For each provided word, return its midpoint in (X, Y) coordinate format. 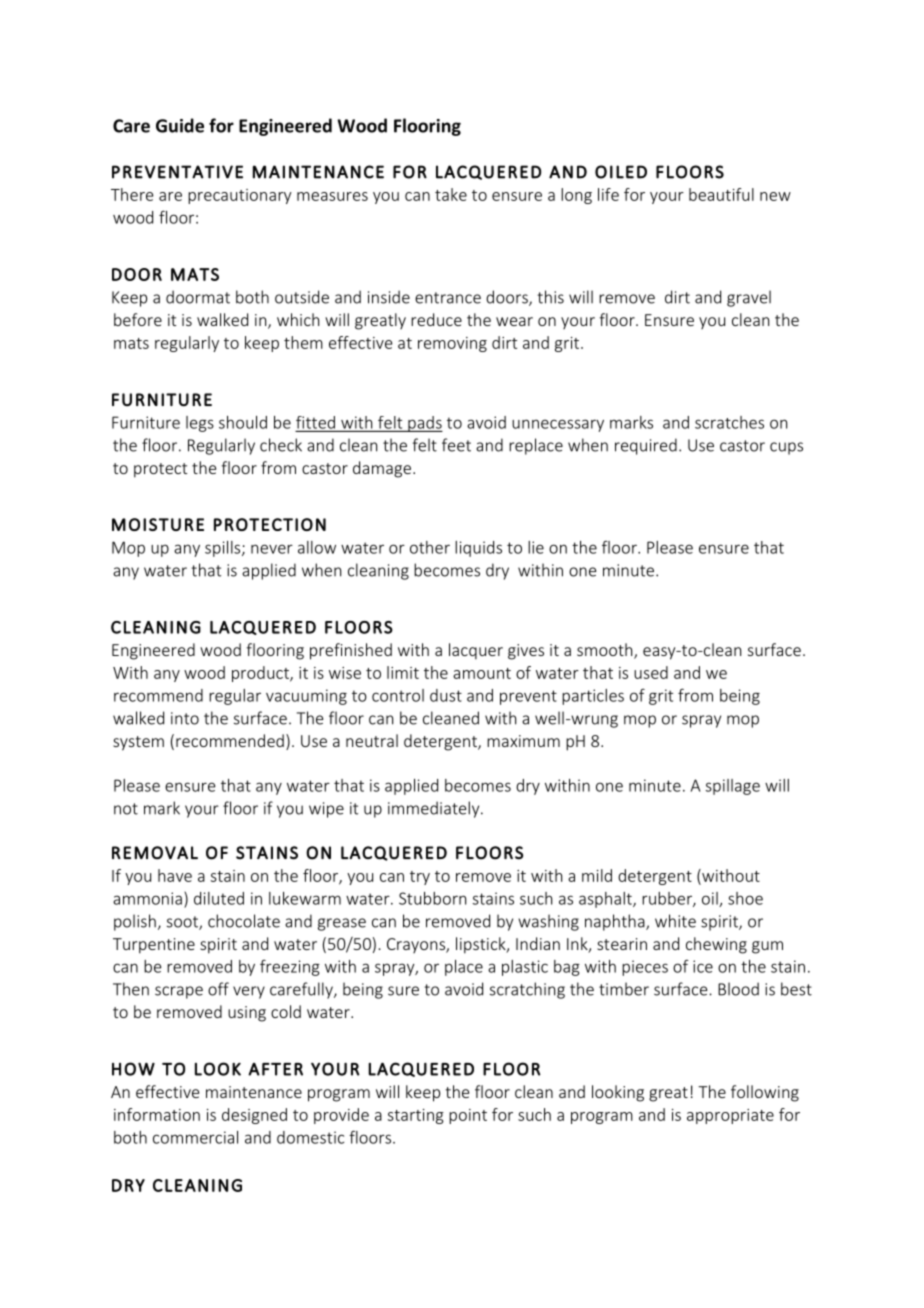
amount (482, 673)
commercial (195, 1137)
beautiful (721, 194)
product (261, 674)
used (651, 672)
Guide (180, 125)
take (451, 194)
